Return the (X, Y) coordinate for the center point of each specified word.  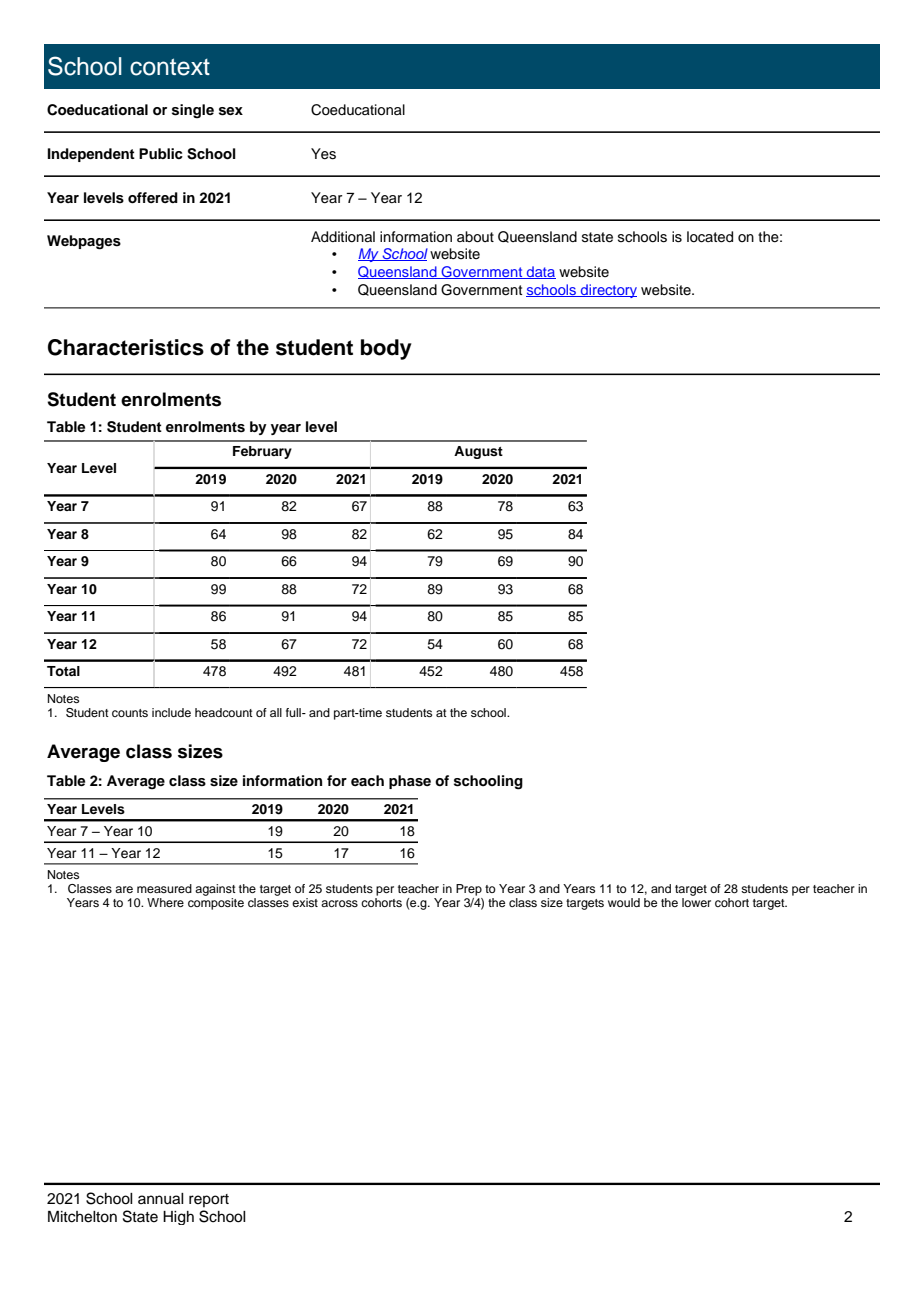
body (386, 349)
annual (161, 1199)
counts (130, 713)
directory (608, 291)
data (540, 272)
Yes (323, 154)
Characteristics (126, 347)
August (478, 452)
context (170, 67)
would (624, 902)
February (262, 452)
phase (410, 782)
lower (696, 901)
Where (165, 902)
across (339, 903)
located (710, 237)
